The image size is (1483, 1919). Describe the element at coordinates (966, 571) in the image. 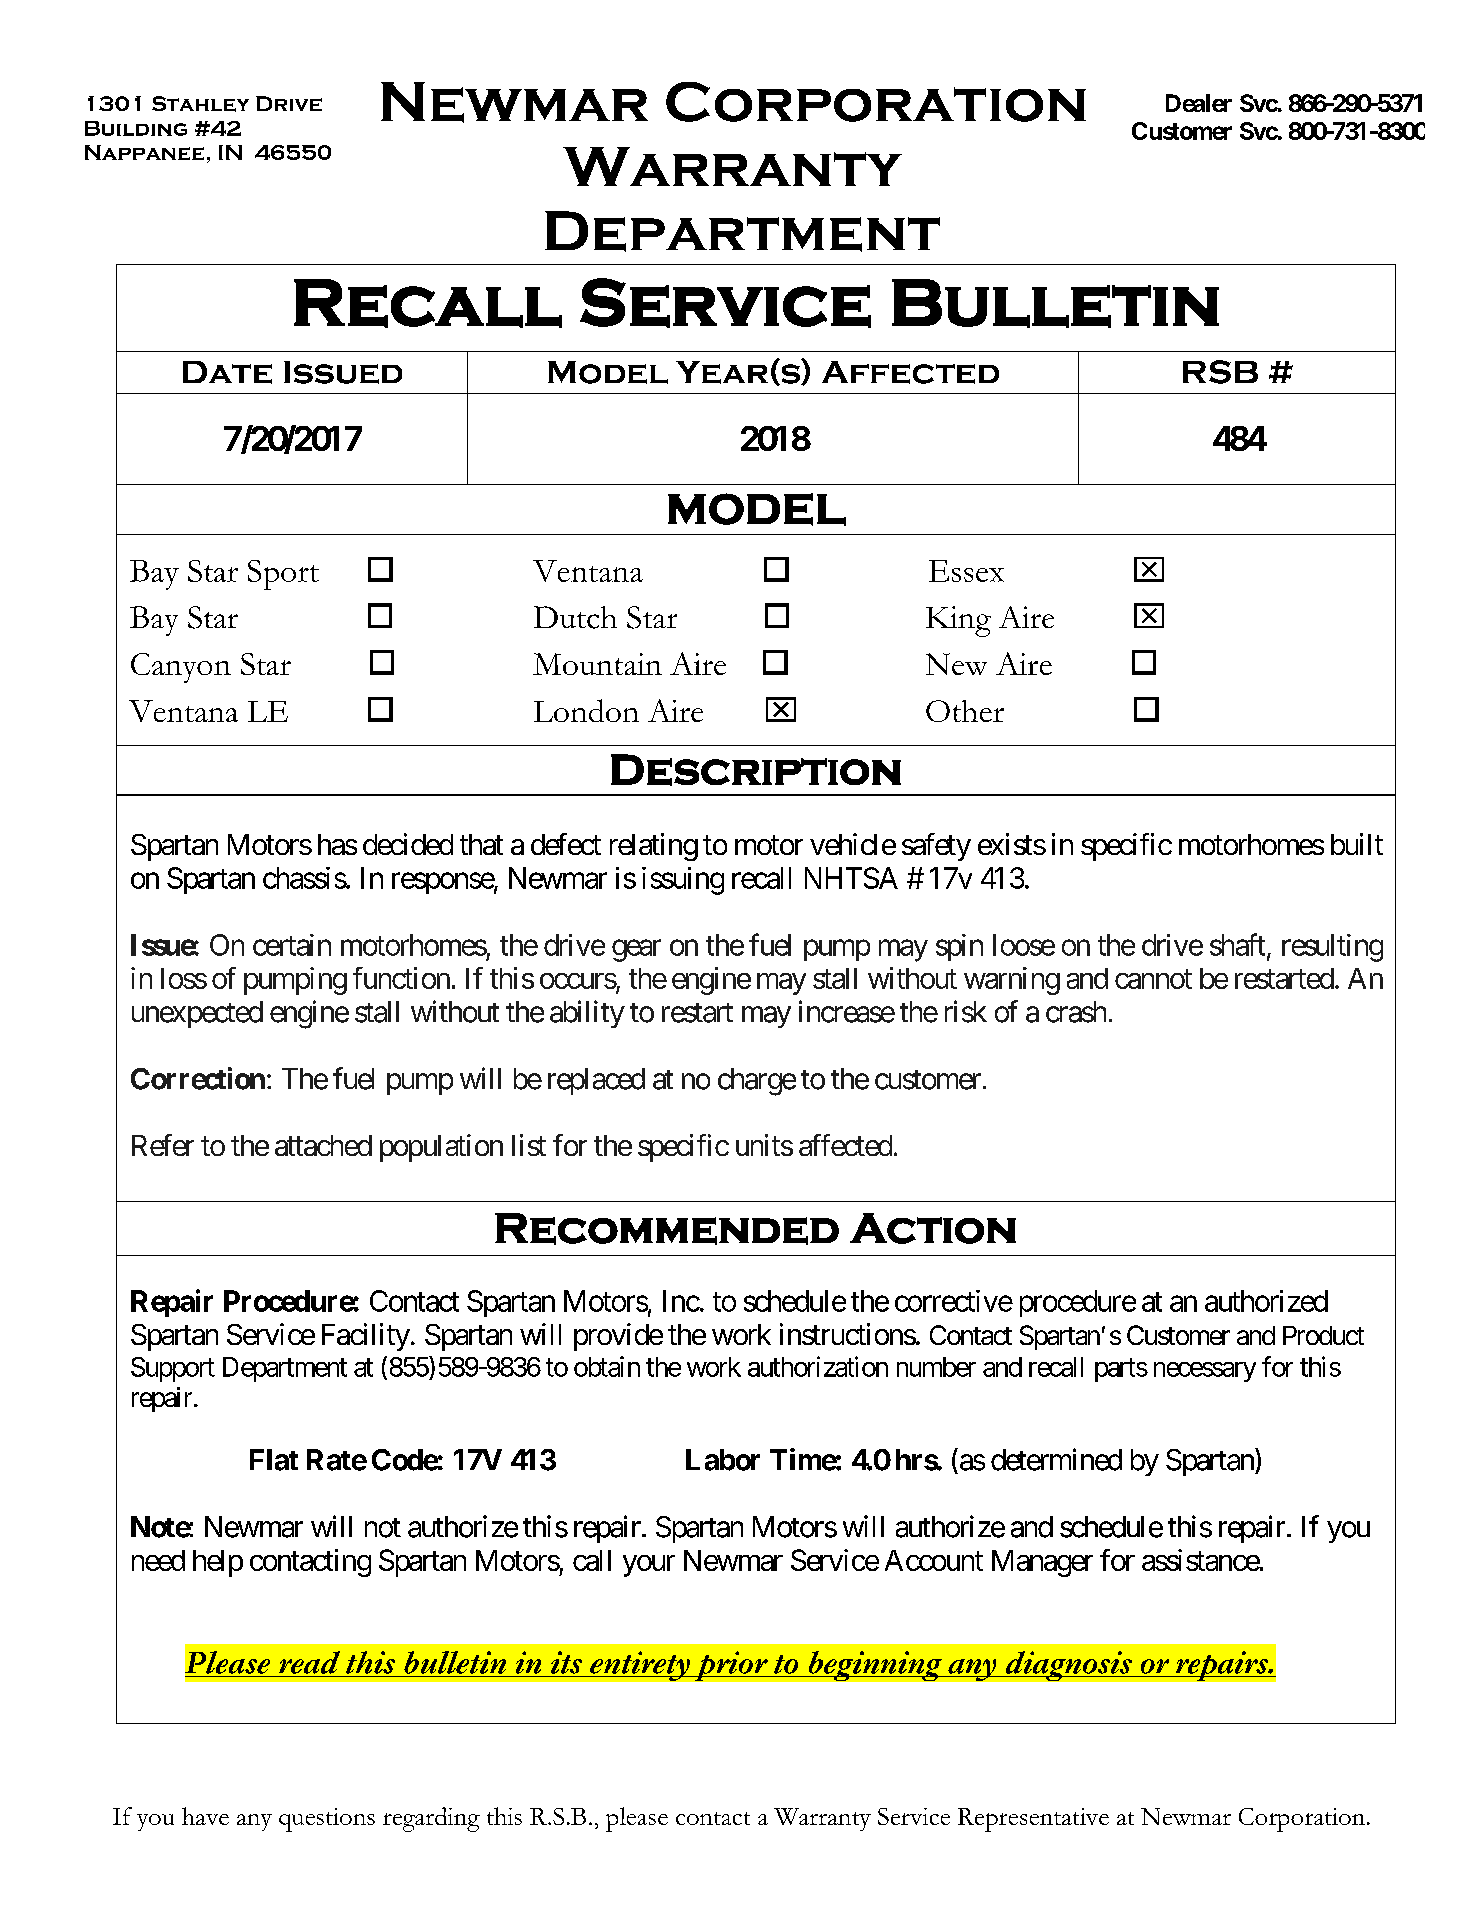

I see `Essex` at that location.
